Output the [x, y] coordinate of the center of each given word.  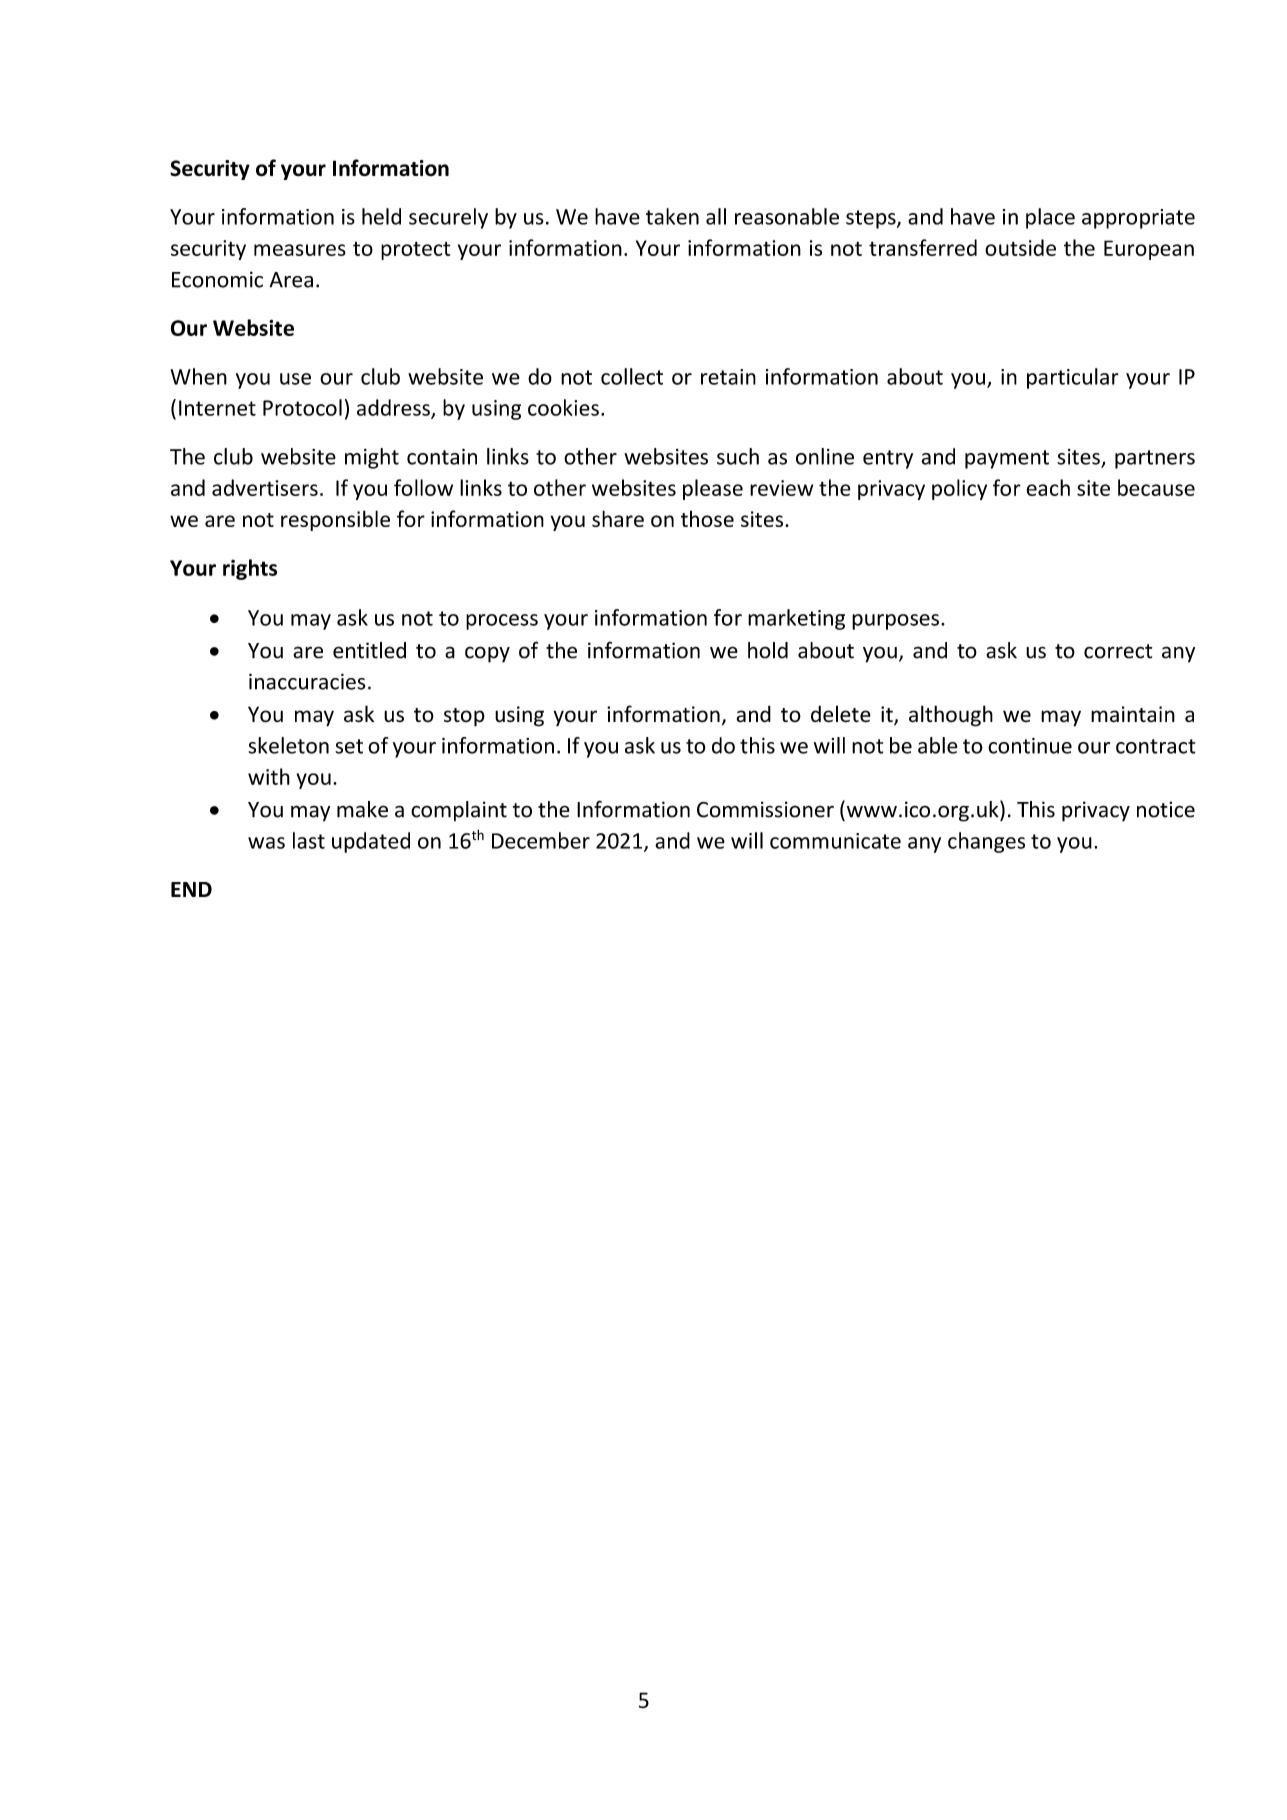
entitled [369, 650]
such [738, 456]
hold [768, 650]
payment [1007, 459]
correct [1118, 651]
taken [672, 216]
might [372, 458]
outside [1020, 247]
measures [300, 250]
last [309, 840]
